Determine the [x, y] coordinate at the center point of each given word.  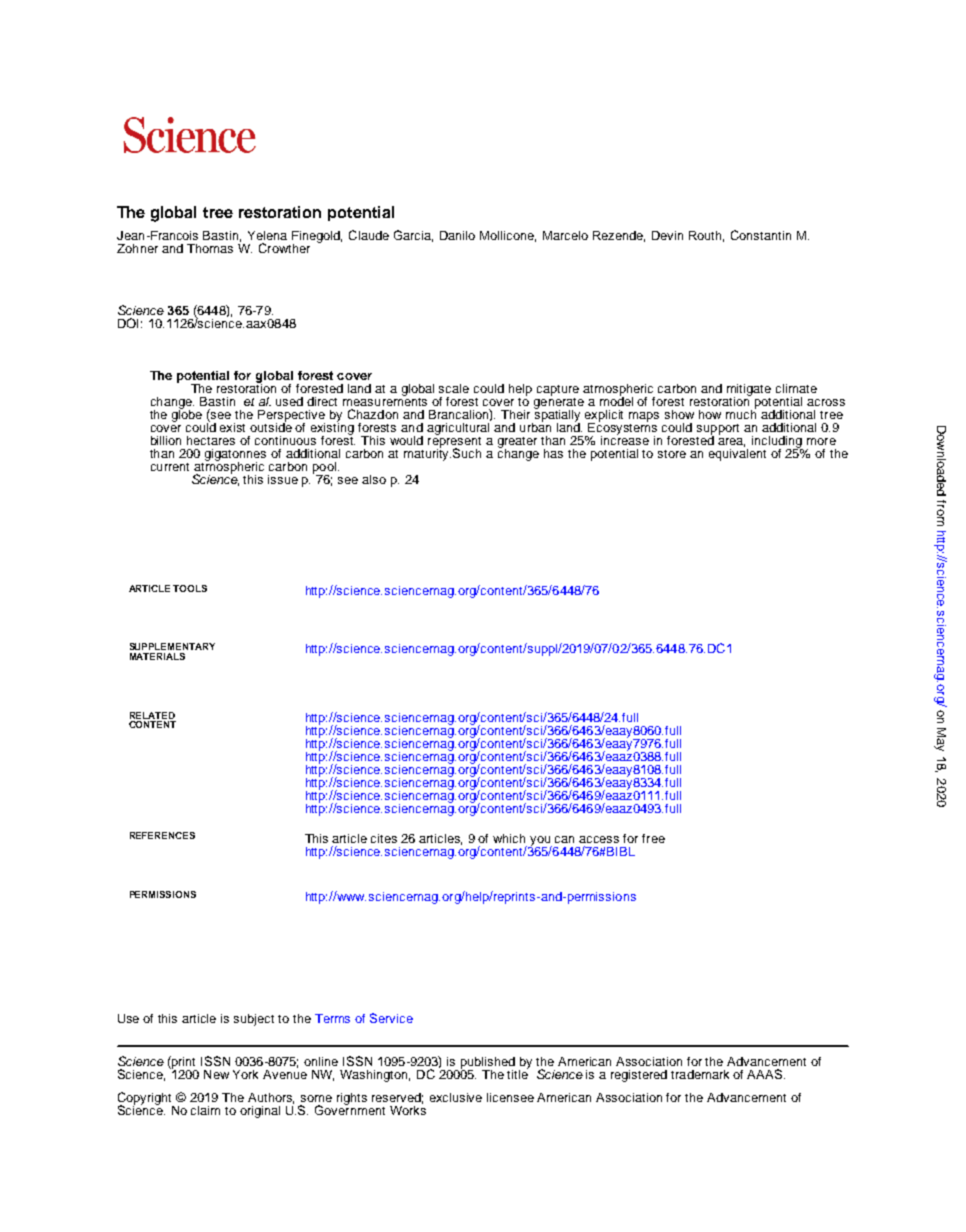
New [216, 1074]
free [653, 838]
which [509, 838]
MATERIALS [157, 656]
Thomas [210, 248]
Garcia [413, 236]
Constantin [761, 235]
